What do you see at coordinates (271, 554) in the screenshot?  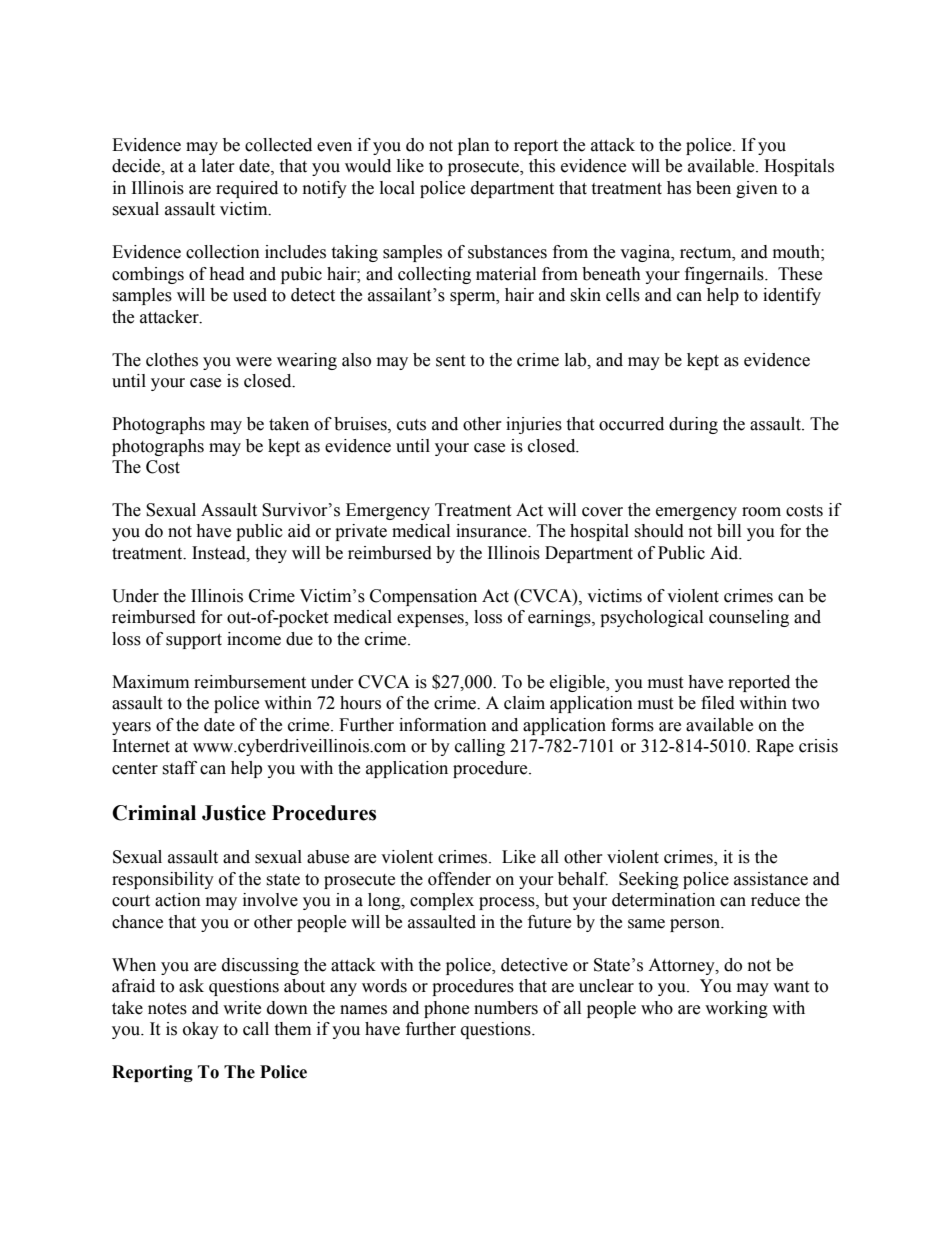 I see `they` at bounding box center [271, 554].
